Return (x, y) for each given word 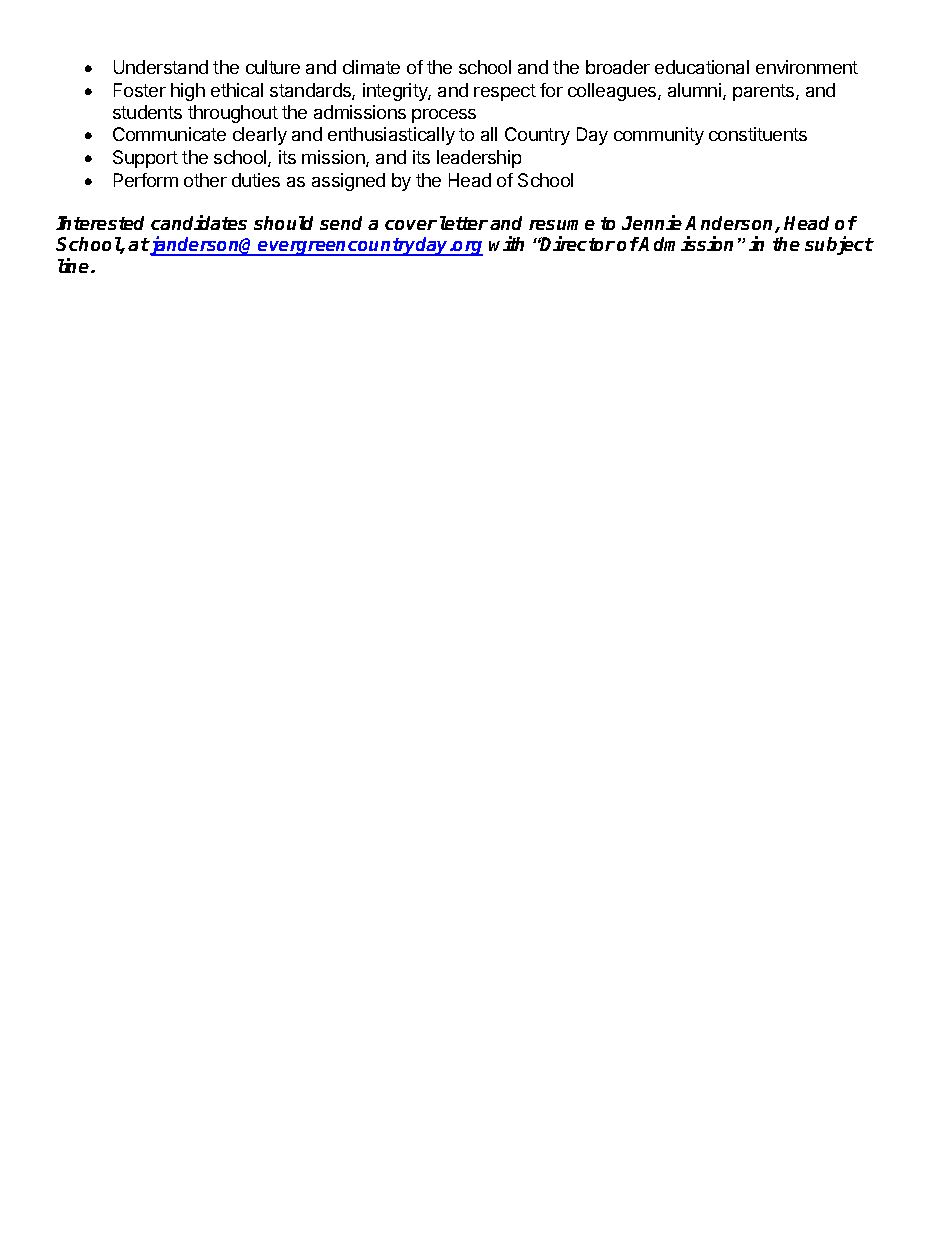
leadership (479, 159)
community (659, 136)
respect (505, 92)
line (75, 265)
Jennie (652, 222)
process (444, 116)
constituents (758, 134)
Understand (161, 67)
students (147, 112)
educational (702, 67)
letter (464, 223)
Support (145, 159)
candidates (199, 222)
